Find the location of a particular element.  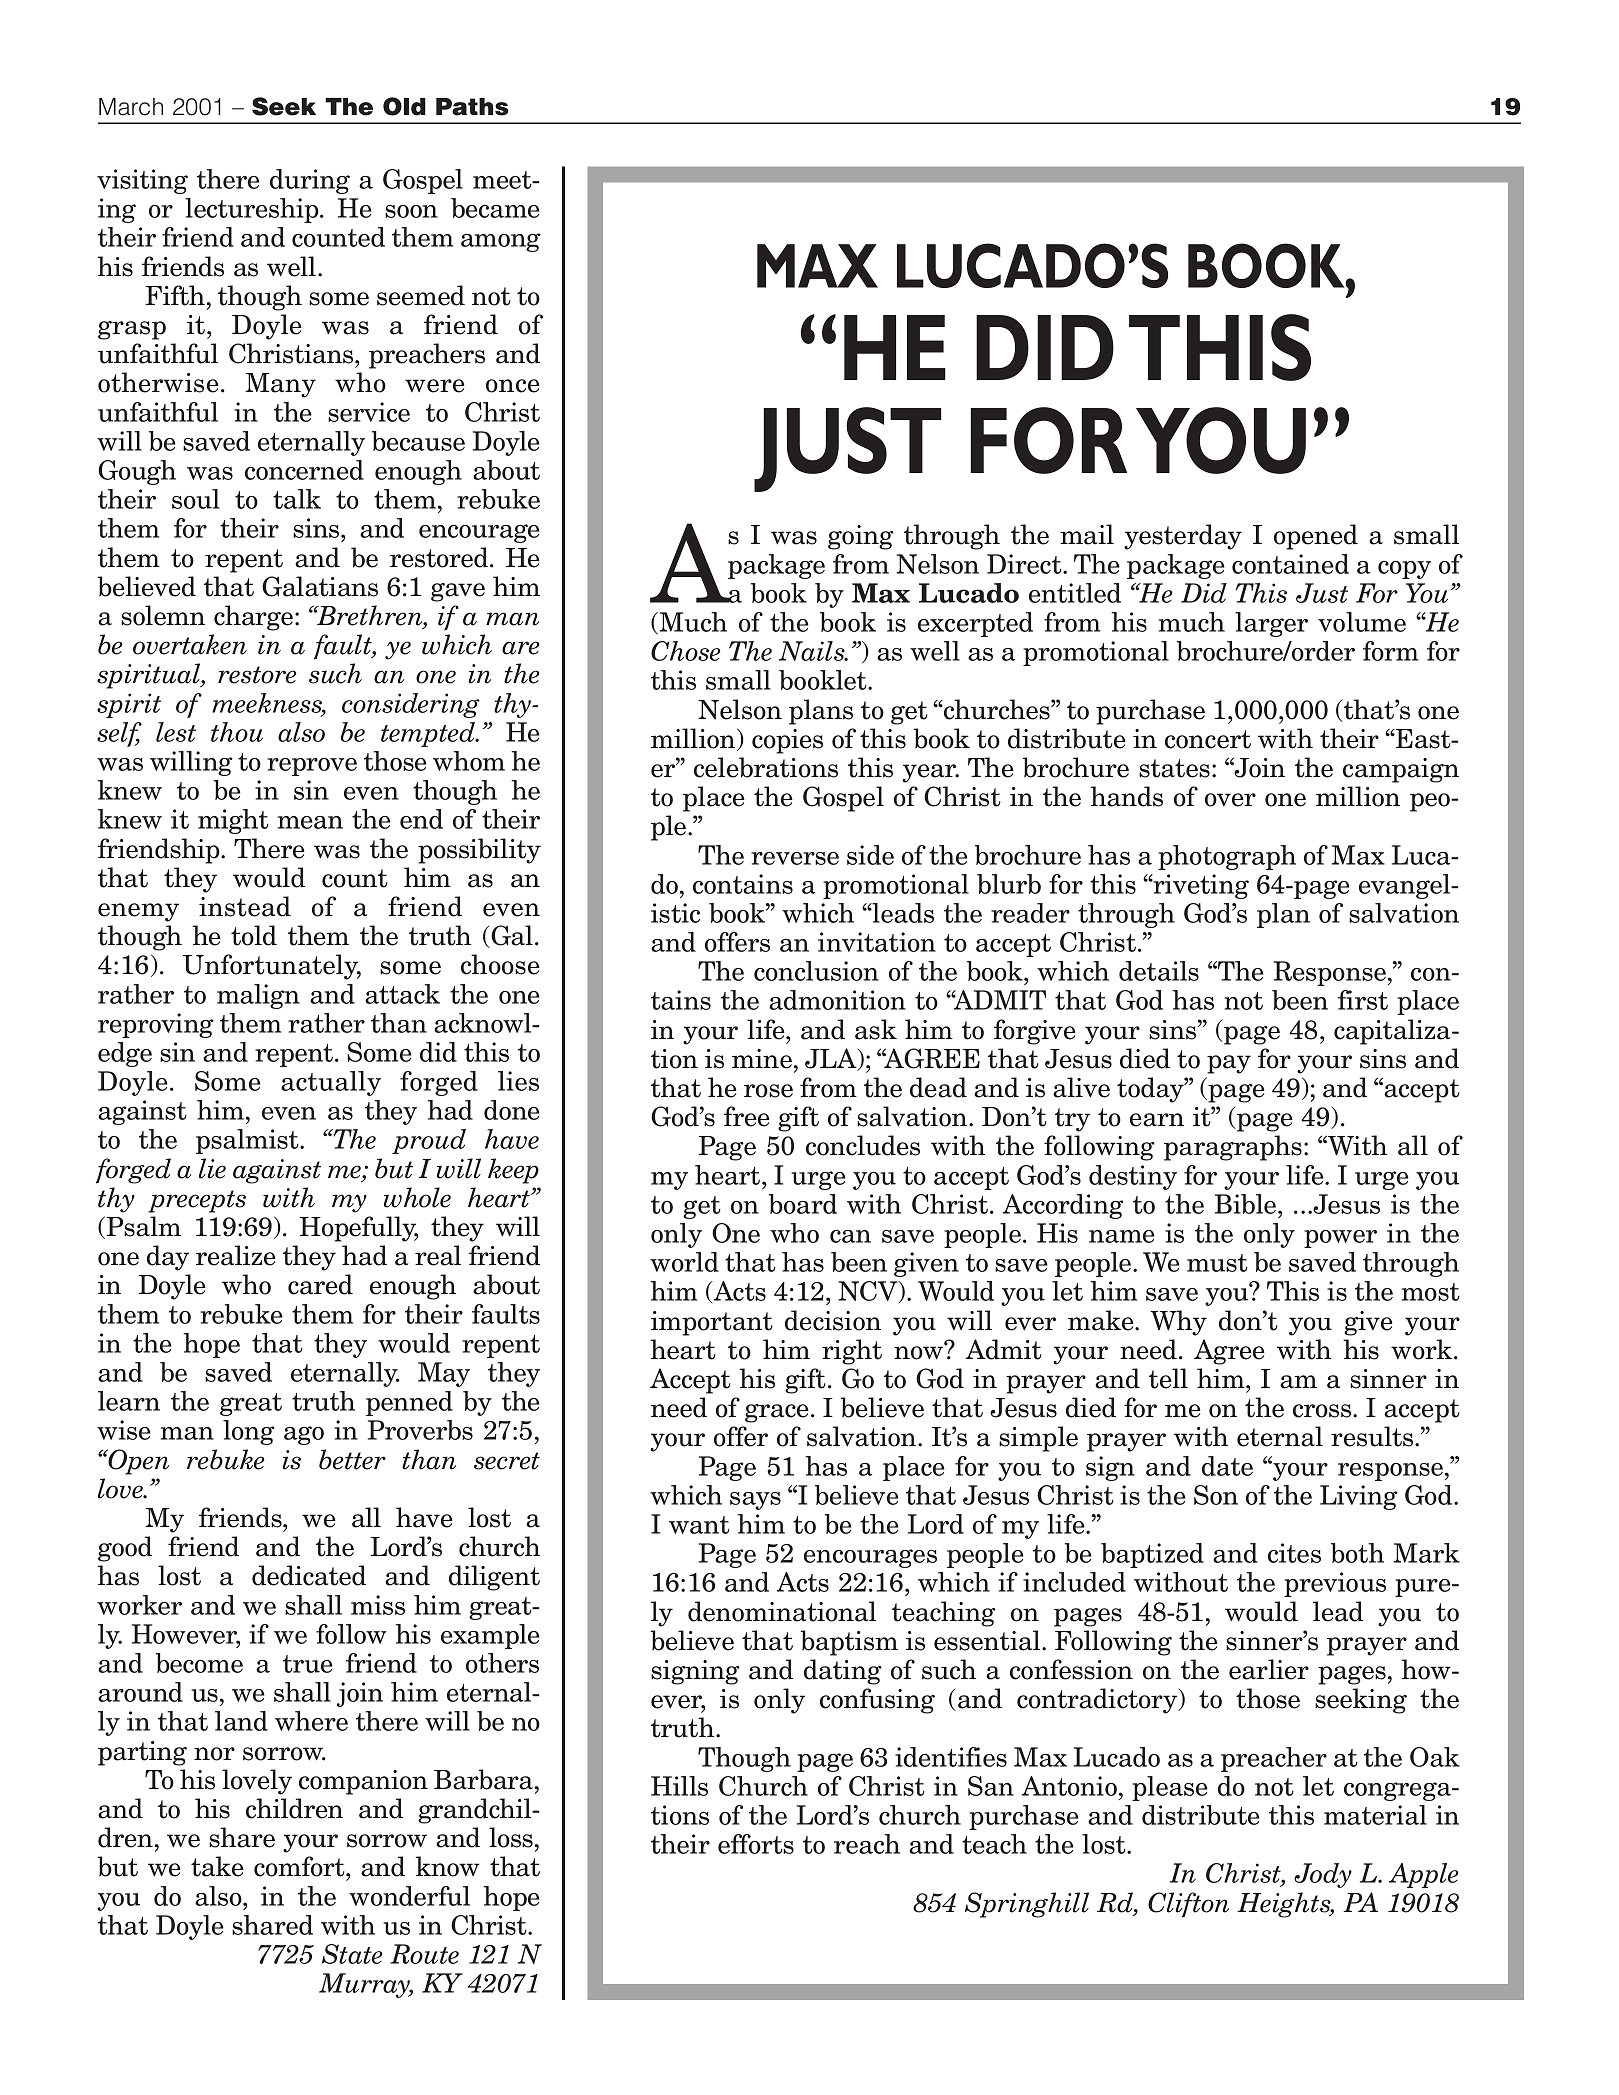

Bible is located at coordinates (1247, 1204).
